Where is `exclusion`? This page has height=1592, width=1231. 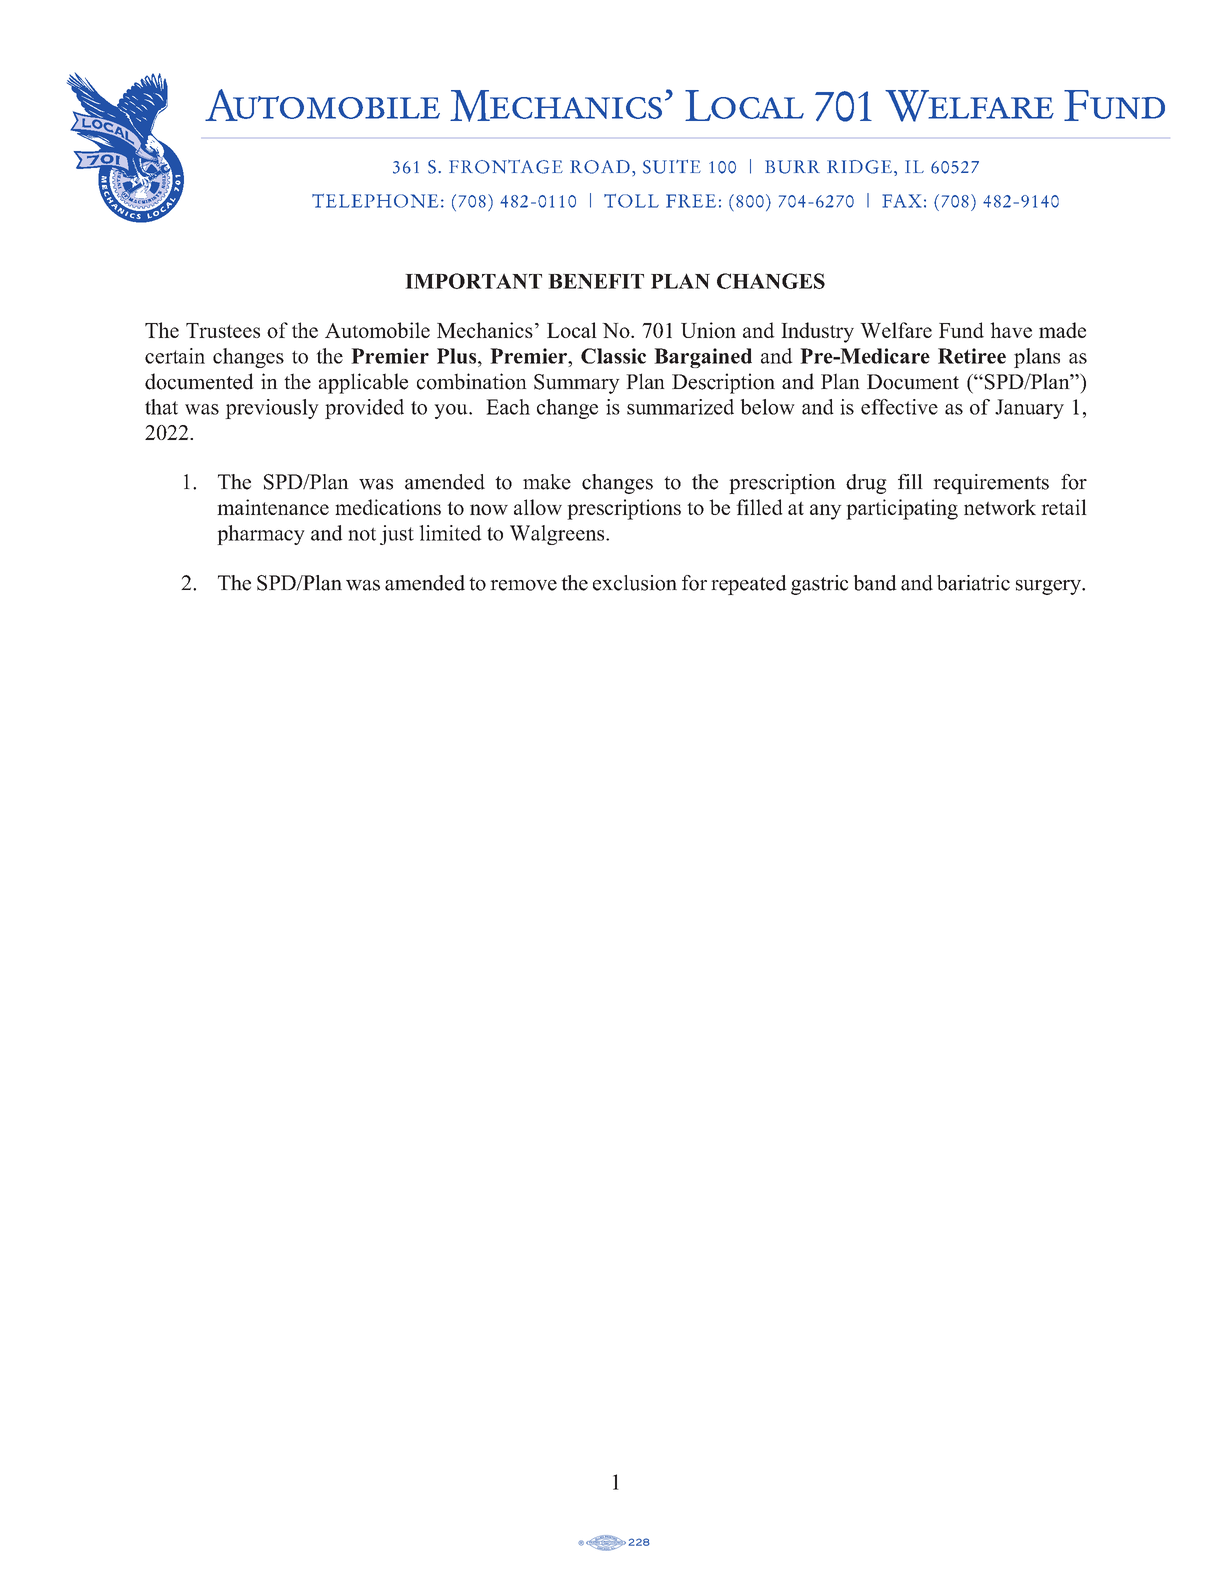 exclusion is located at coordinates (635, 583).
